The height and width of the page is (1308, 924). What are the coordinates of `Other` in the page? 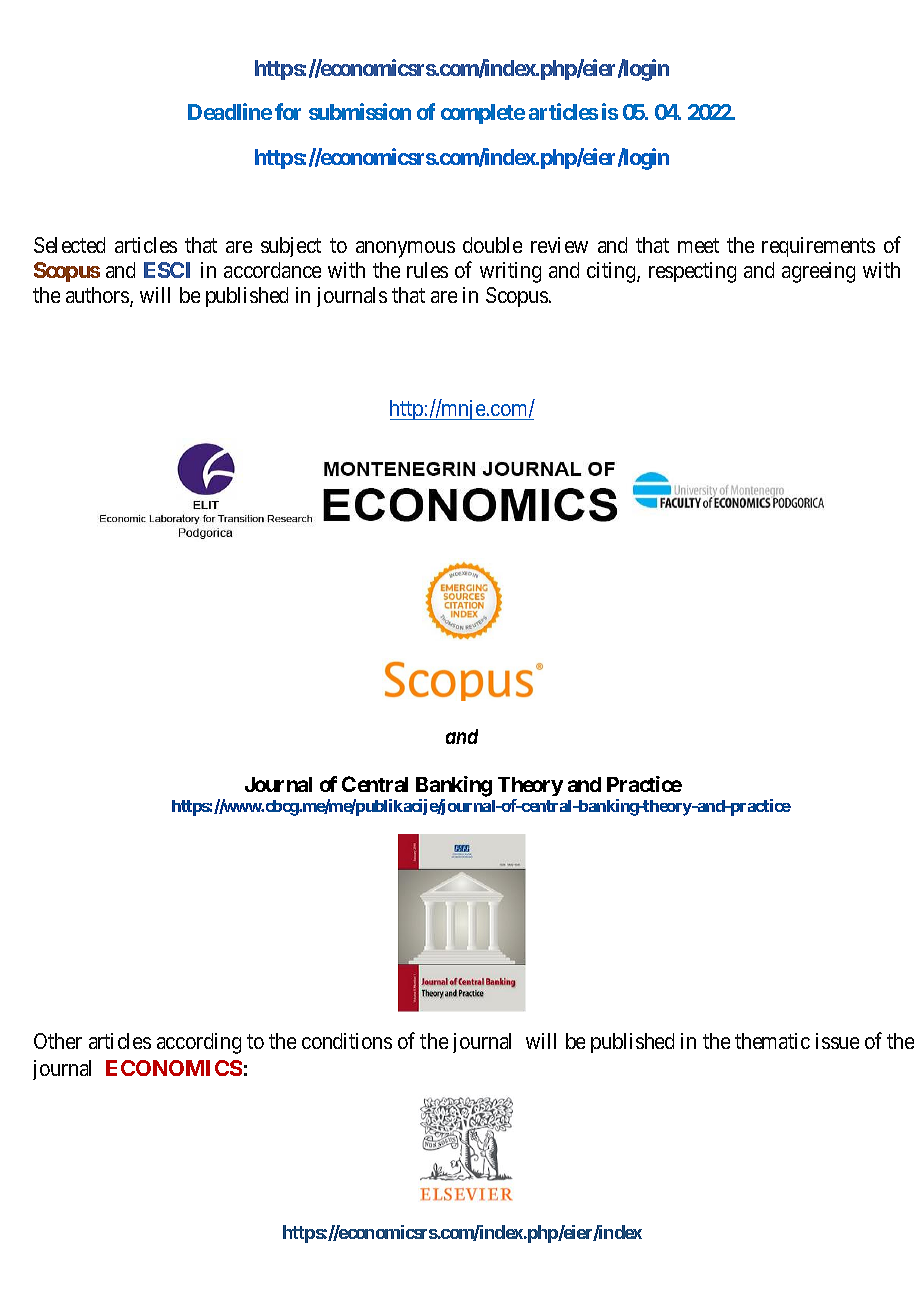 It's located at (58, 1041).
